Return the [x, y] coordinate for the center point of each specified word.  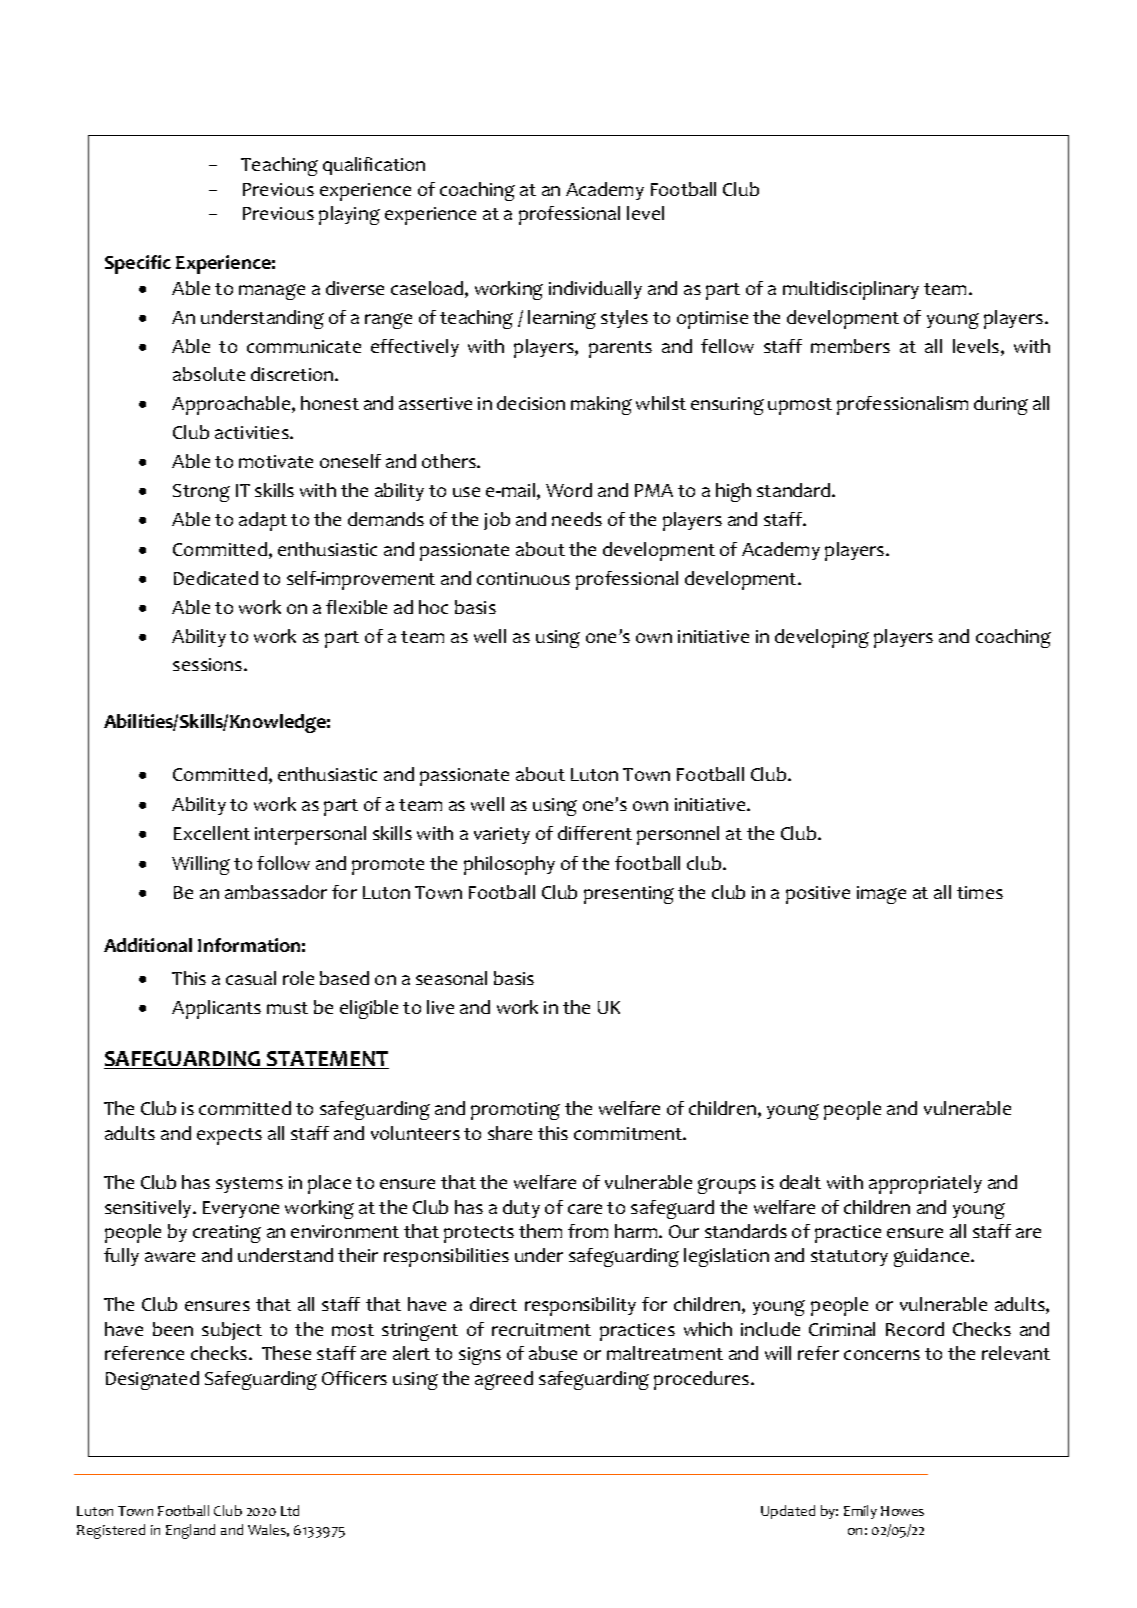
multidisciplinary [851, 290]
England [190, 1531]
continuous [523, 578]
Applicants [216, 1009]
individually [595, 290]
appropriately [925, 1184]
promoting [515, 1111]
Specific [138, 264]
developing [822, 638]
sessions [209, 664]
